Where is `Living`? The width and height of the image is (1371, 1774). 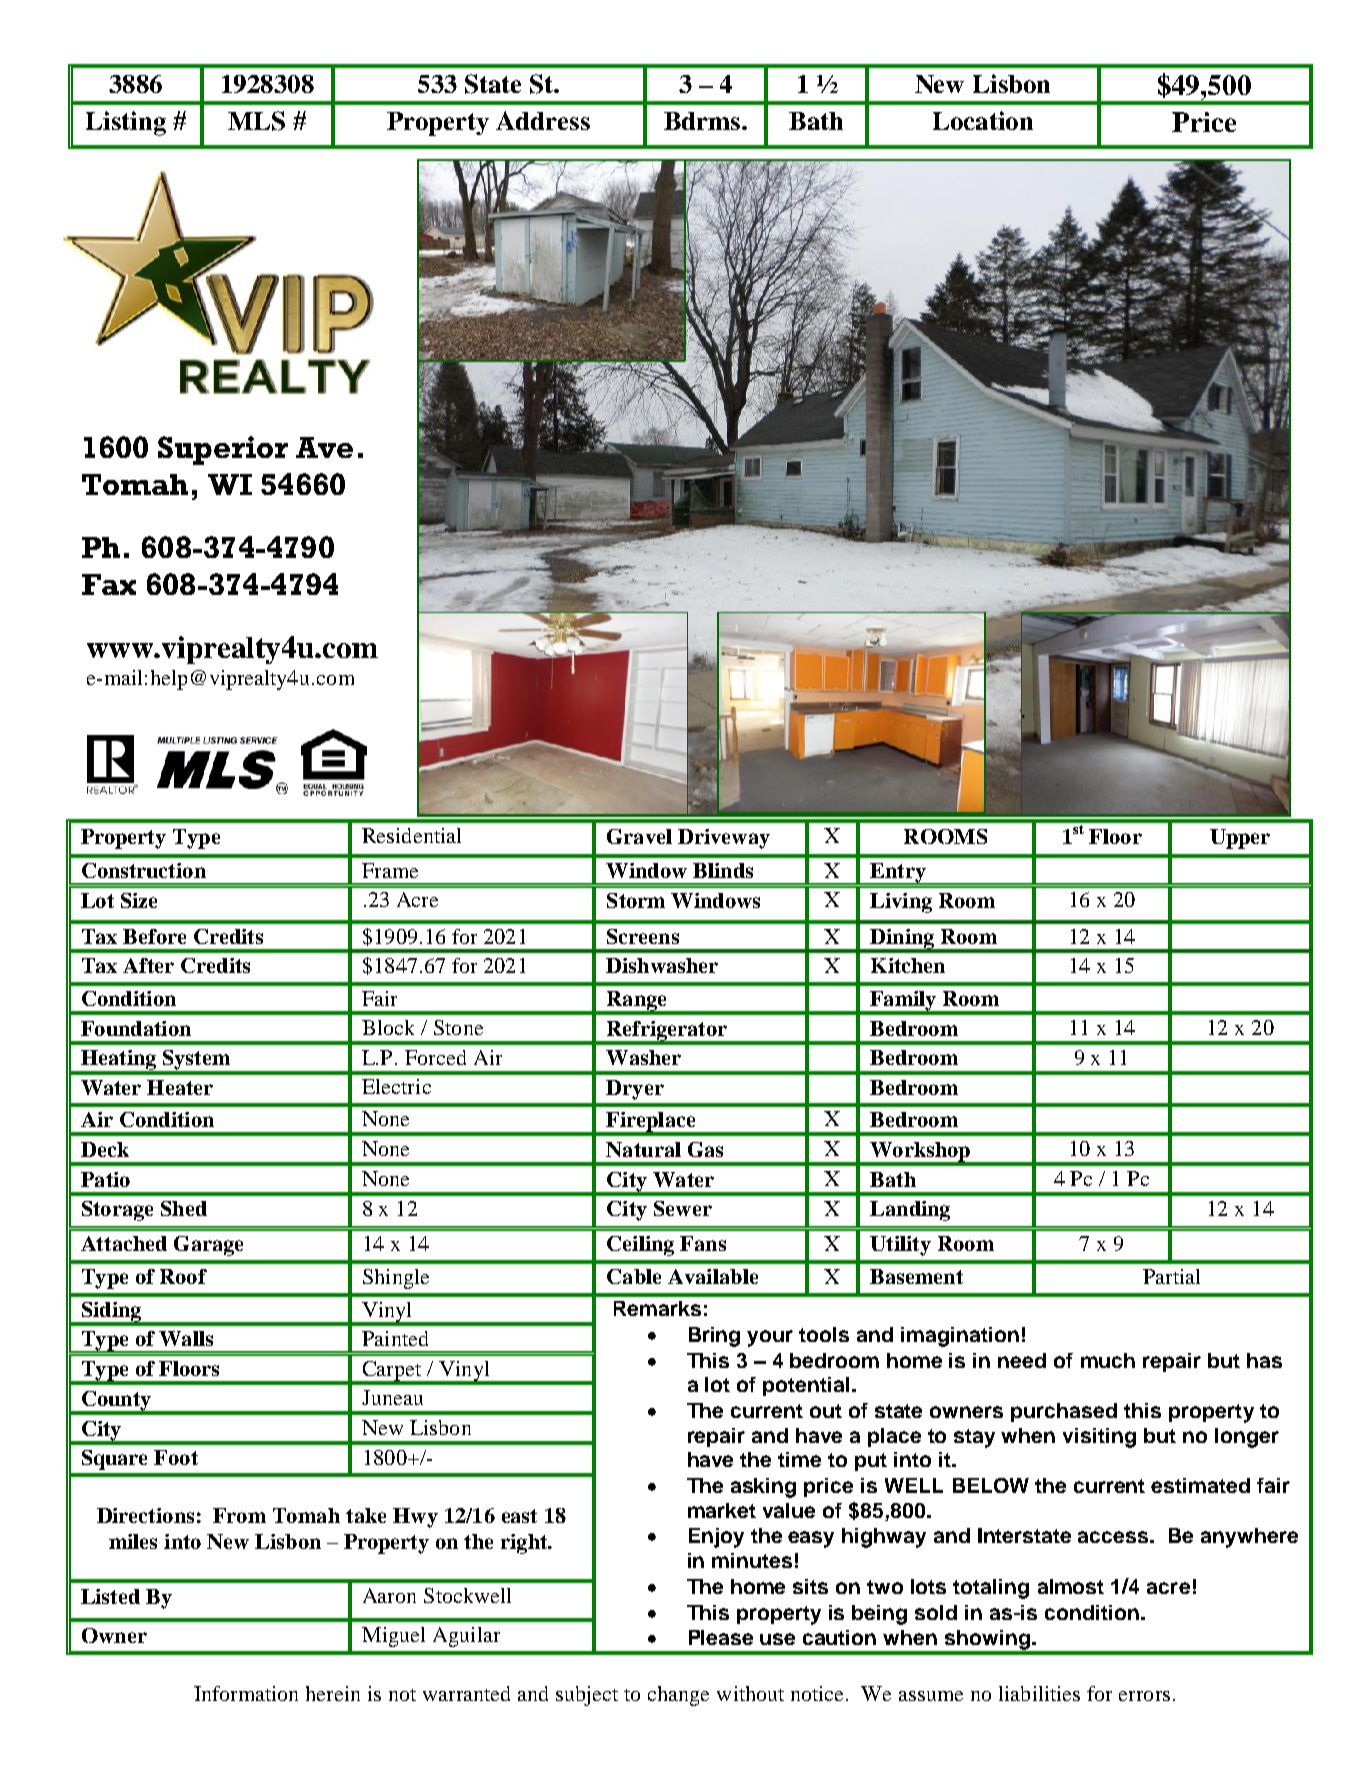
Living is located at coordinates (901, 903).
